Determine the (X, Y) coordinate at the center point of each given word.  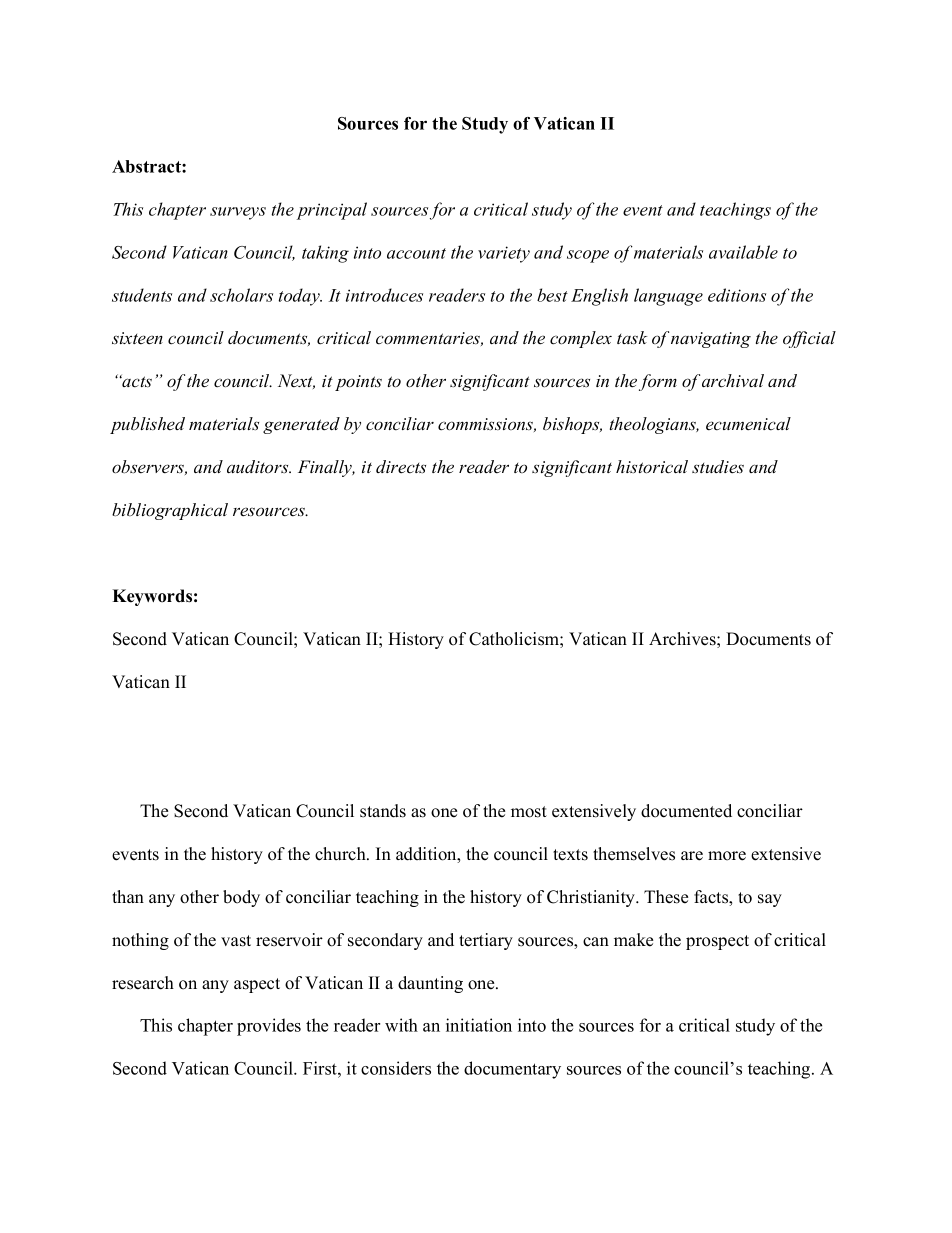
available (743, 252)
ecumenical (748, 424)
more (727, 856)
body (241, 898)
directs (401, 467)
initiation (479, 1025)
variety (504, 254)
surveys (238, 213)
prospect (717, 942)
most (529, 812)
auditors (259, 467)
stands (383, 811)
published (147, 425)
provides (269, 1027)
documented (686, 811)
